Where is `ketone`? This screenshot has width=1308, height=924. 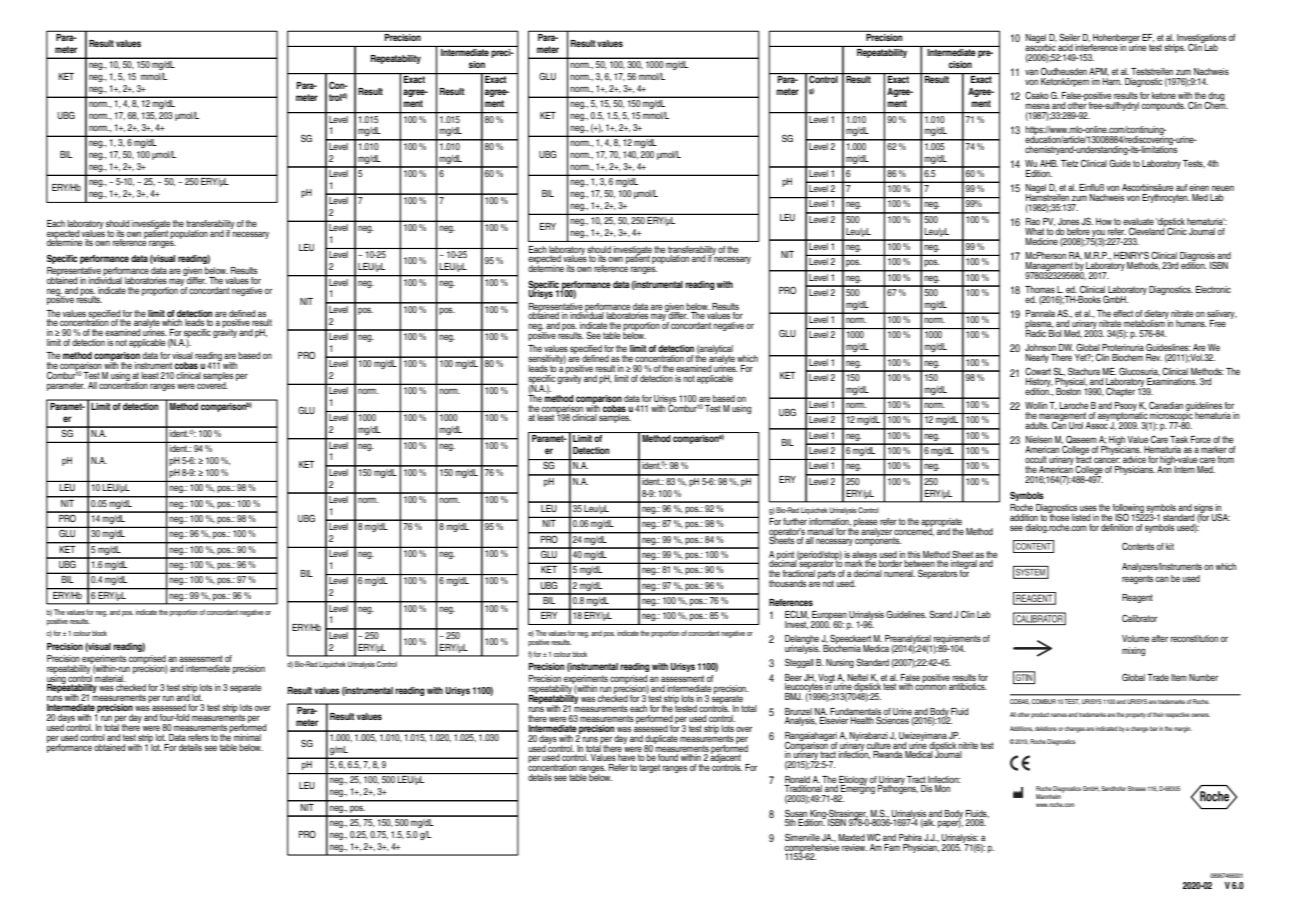
ketone is located at coordinates (1164, 95).
